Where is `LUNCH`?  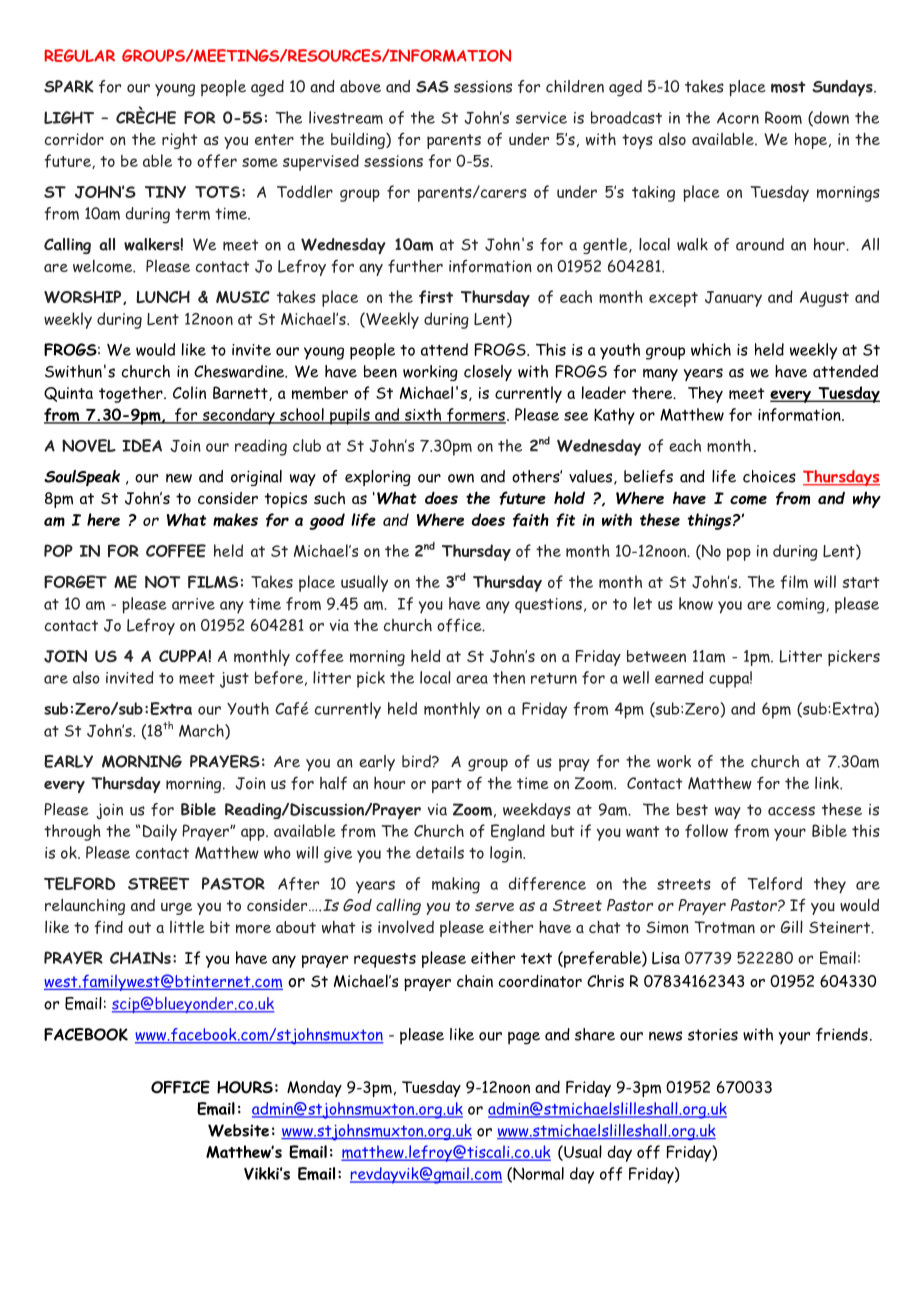 LUNCH is located at coordinates (163, 297).
